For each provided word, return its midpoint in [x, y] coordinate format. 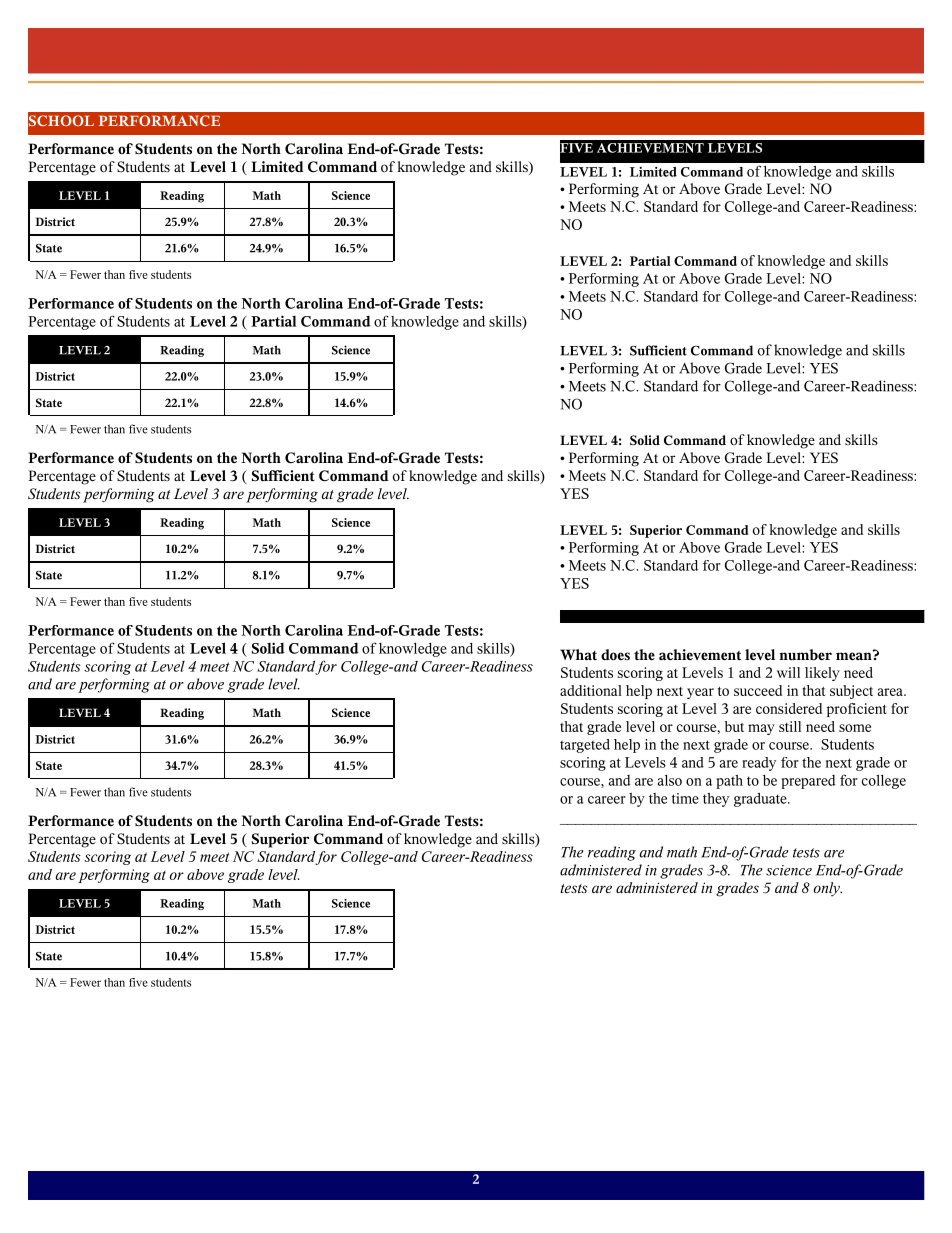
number [805, 655]
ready [759, 764]
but [734, 726]
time [685, 798]
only [827, 889]
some [855, 728]
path [729, 782]
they [716, 800]
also [670, 780]
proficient [857, 710]
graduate [761, 800]
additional [591, 690]
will [788, 672]
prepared [808, 782]
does [615, 655]
